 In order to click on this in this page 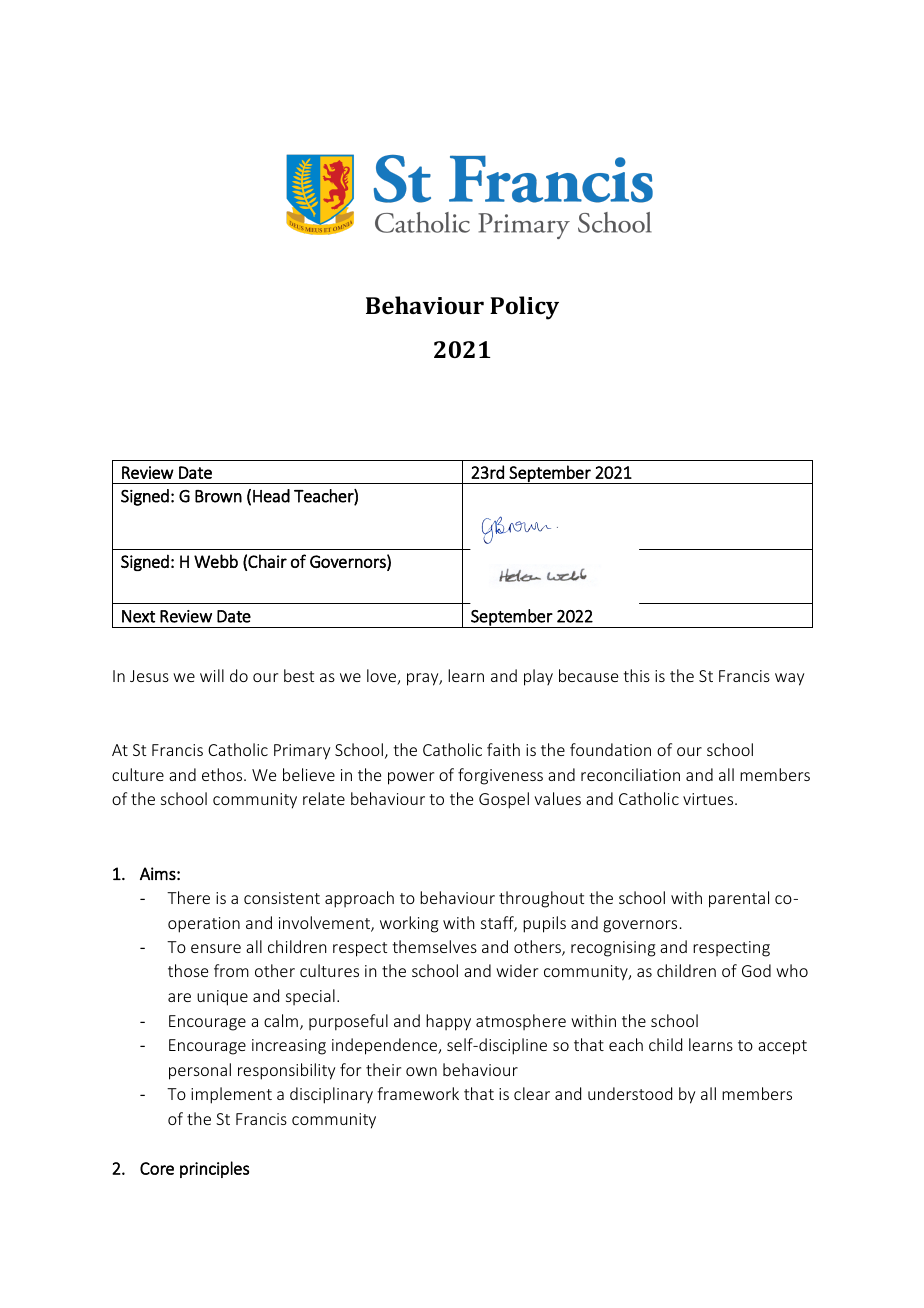, I will do `click(636, 675)`.
